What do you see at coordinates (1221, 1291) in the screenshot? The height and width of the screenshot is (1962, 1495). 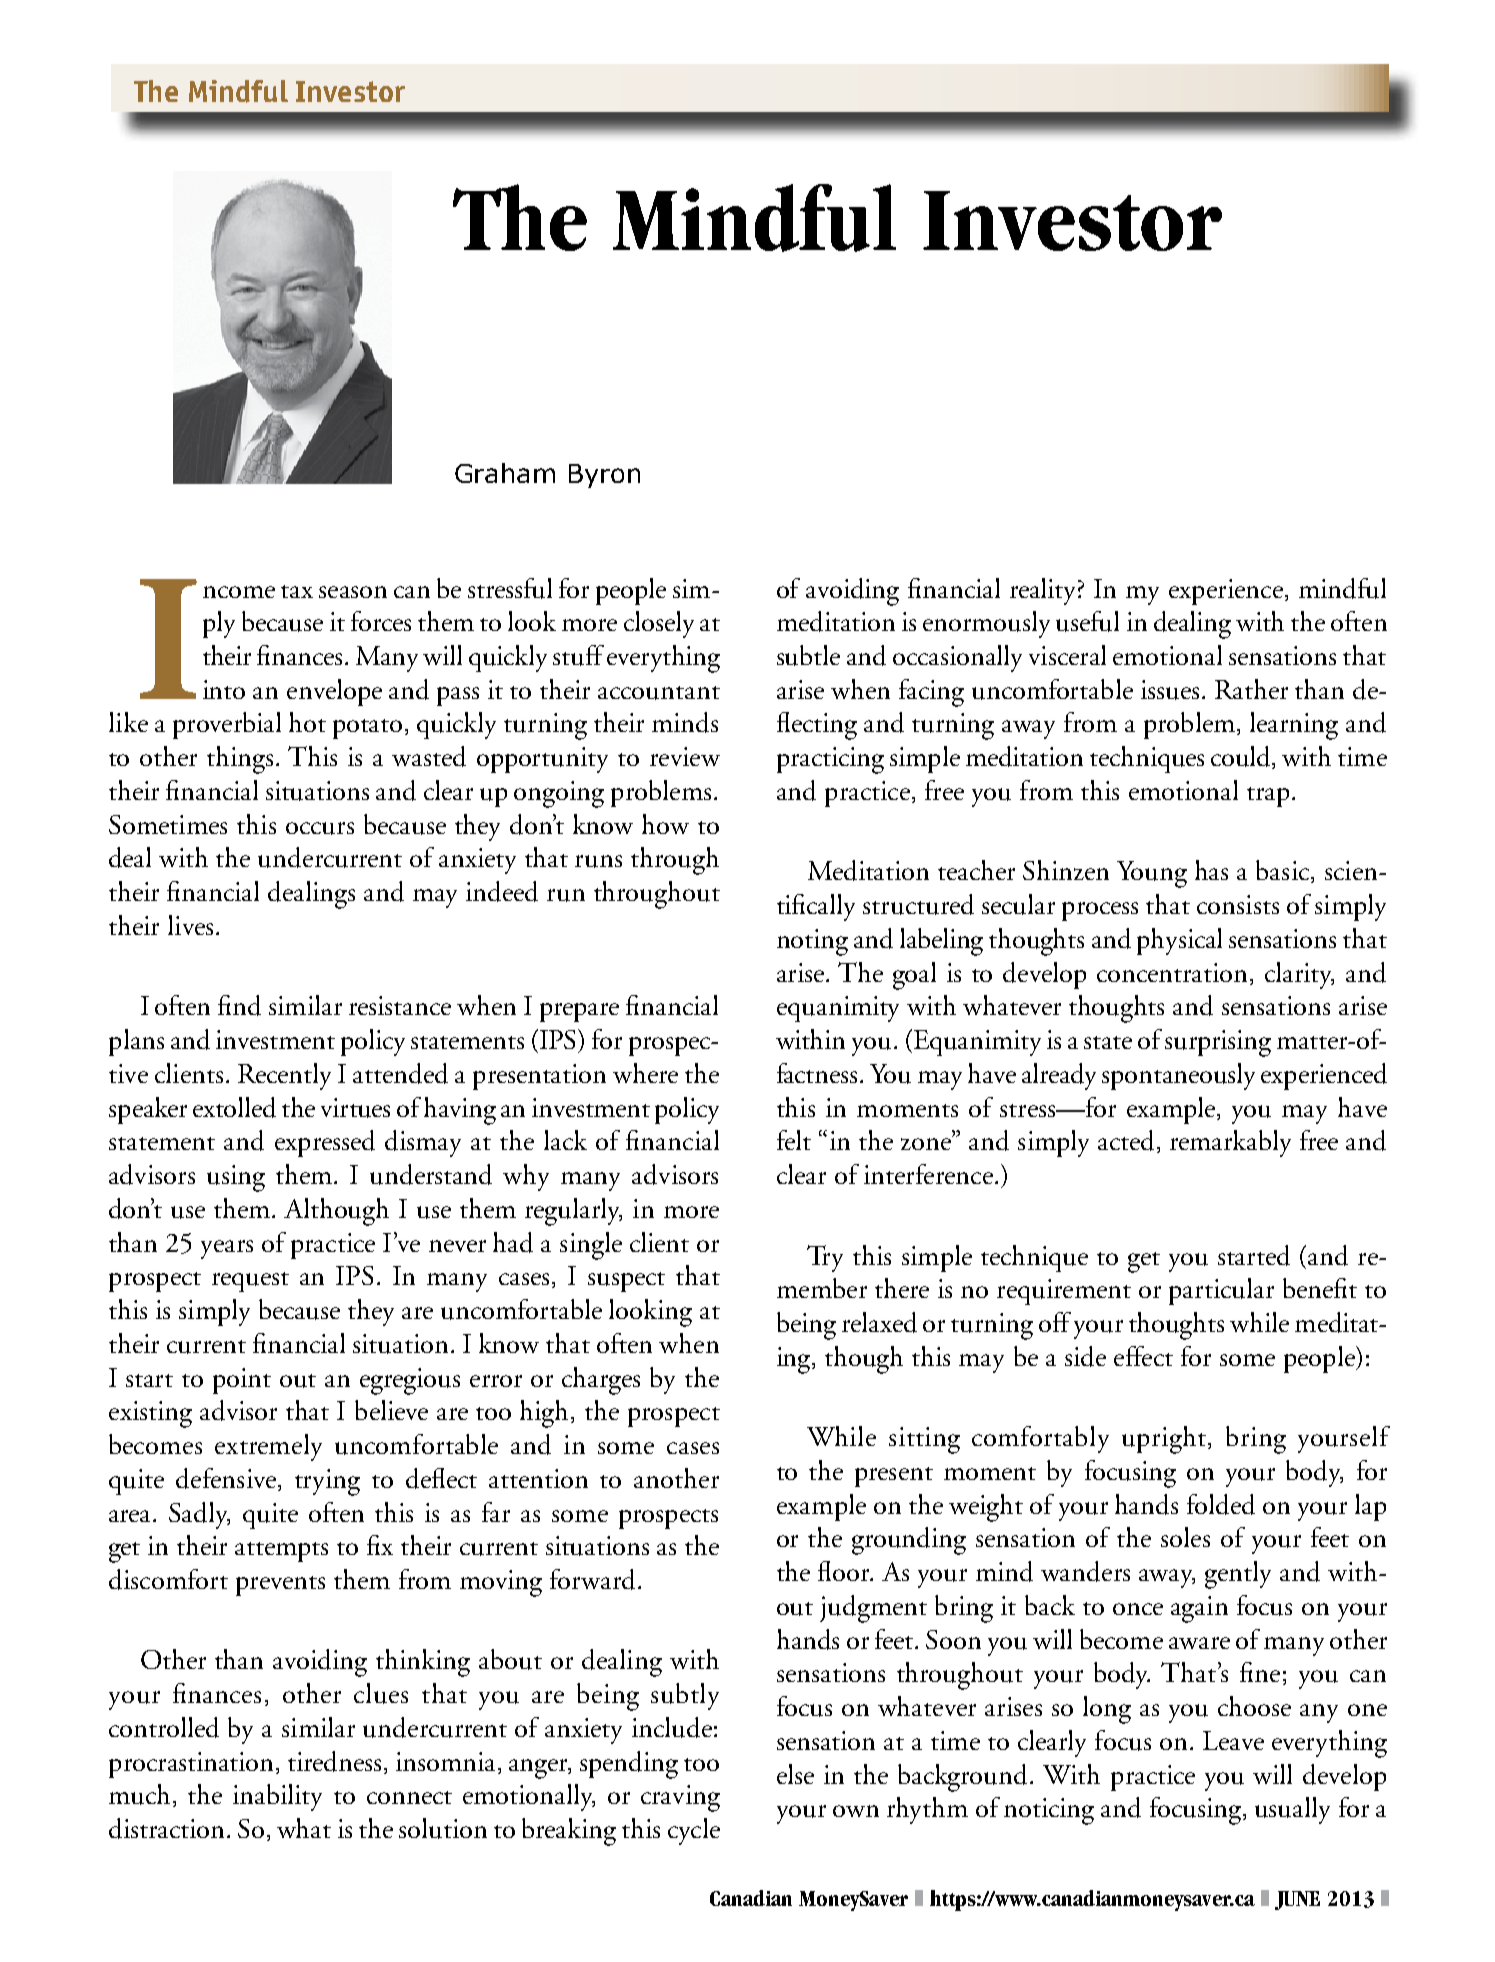 I see `particular` at bounding box center [1221, 1291].
